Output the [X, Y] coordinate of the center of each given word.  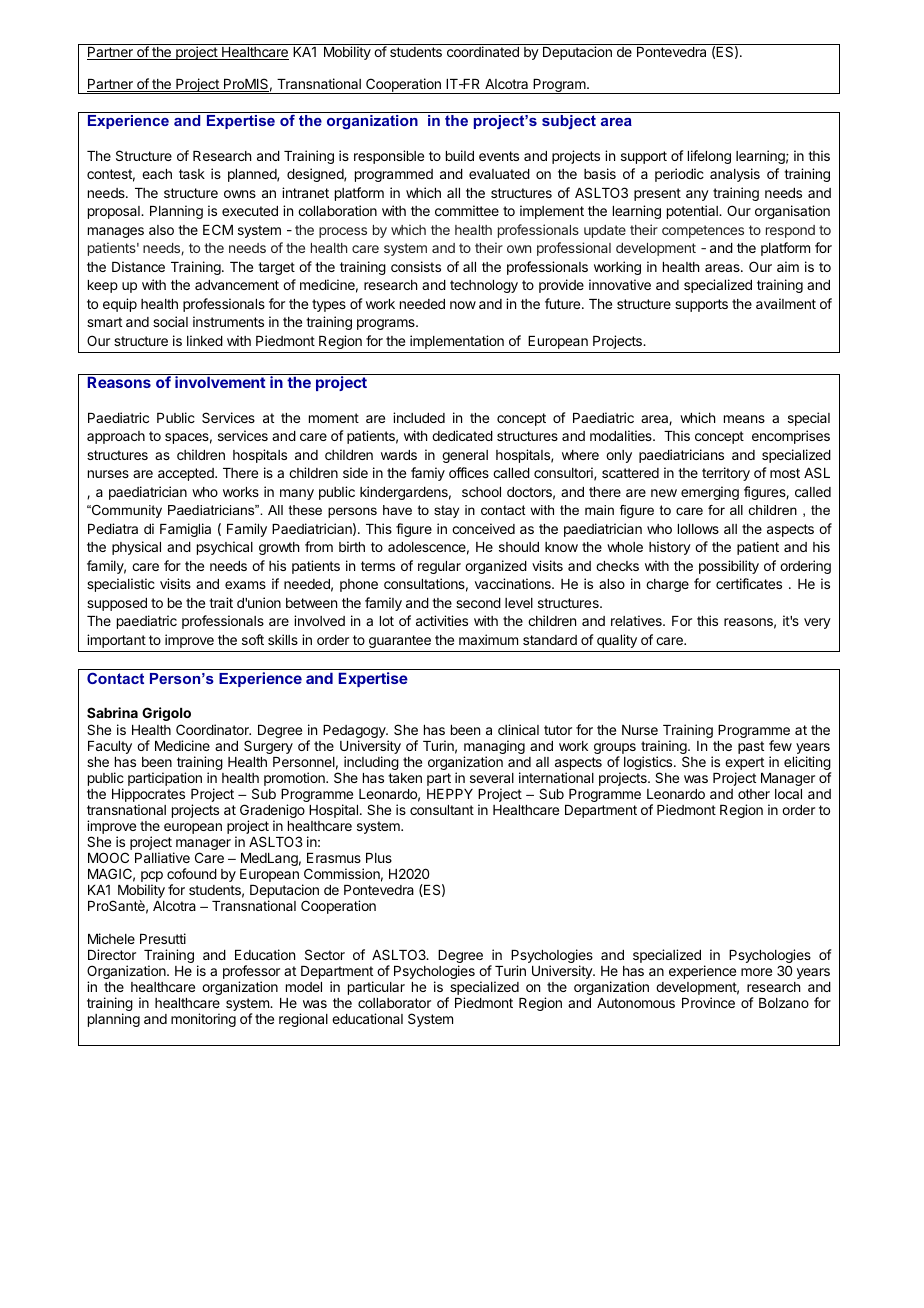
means [744, 419]
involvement [220, 382]
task [192, 174]
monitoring [203, 1020]
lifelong [709, 157]
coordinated [483, 51]
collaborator [394, 1003]
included [419, 417]
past [751, 747]
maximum [488, 639]
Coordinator [213, 729]
